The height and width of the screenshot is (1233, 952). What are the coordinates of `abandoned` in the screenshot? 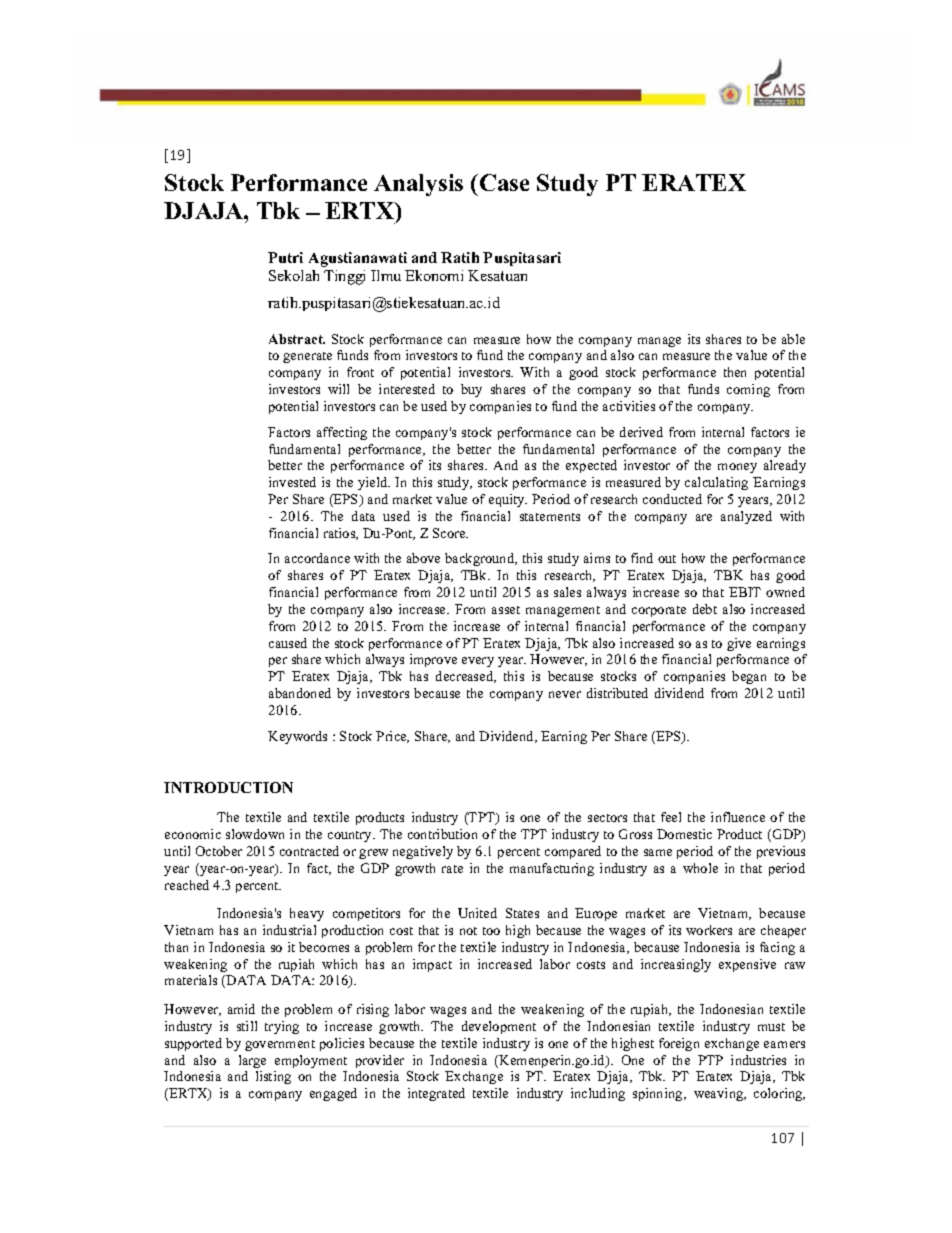 It's located at (300, 693).
